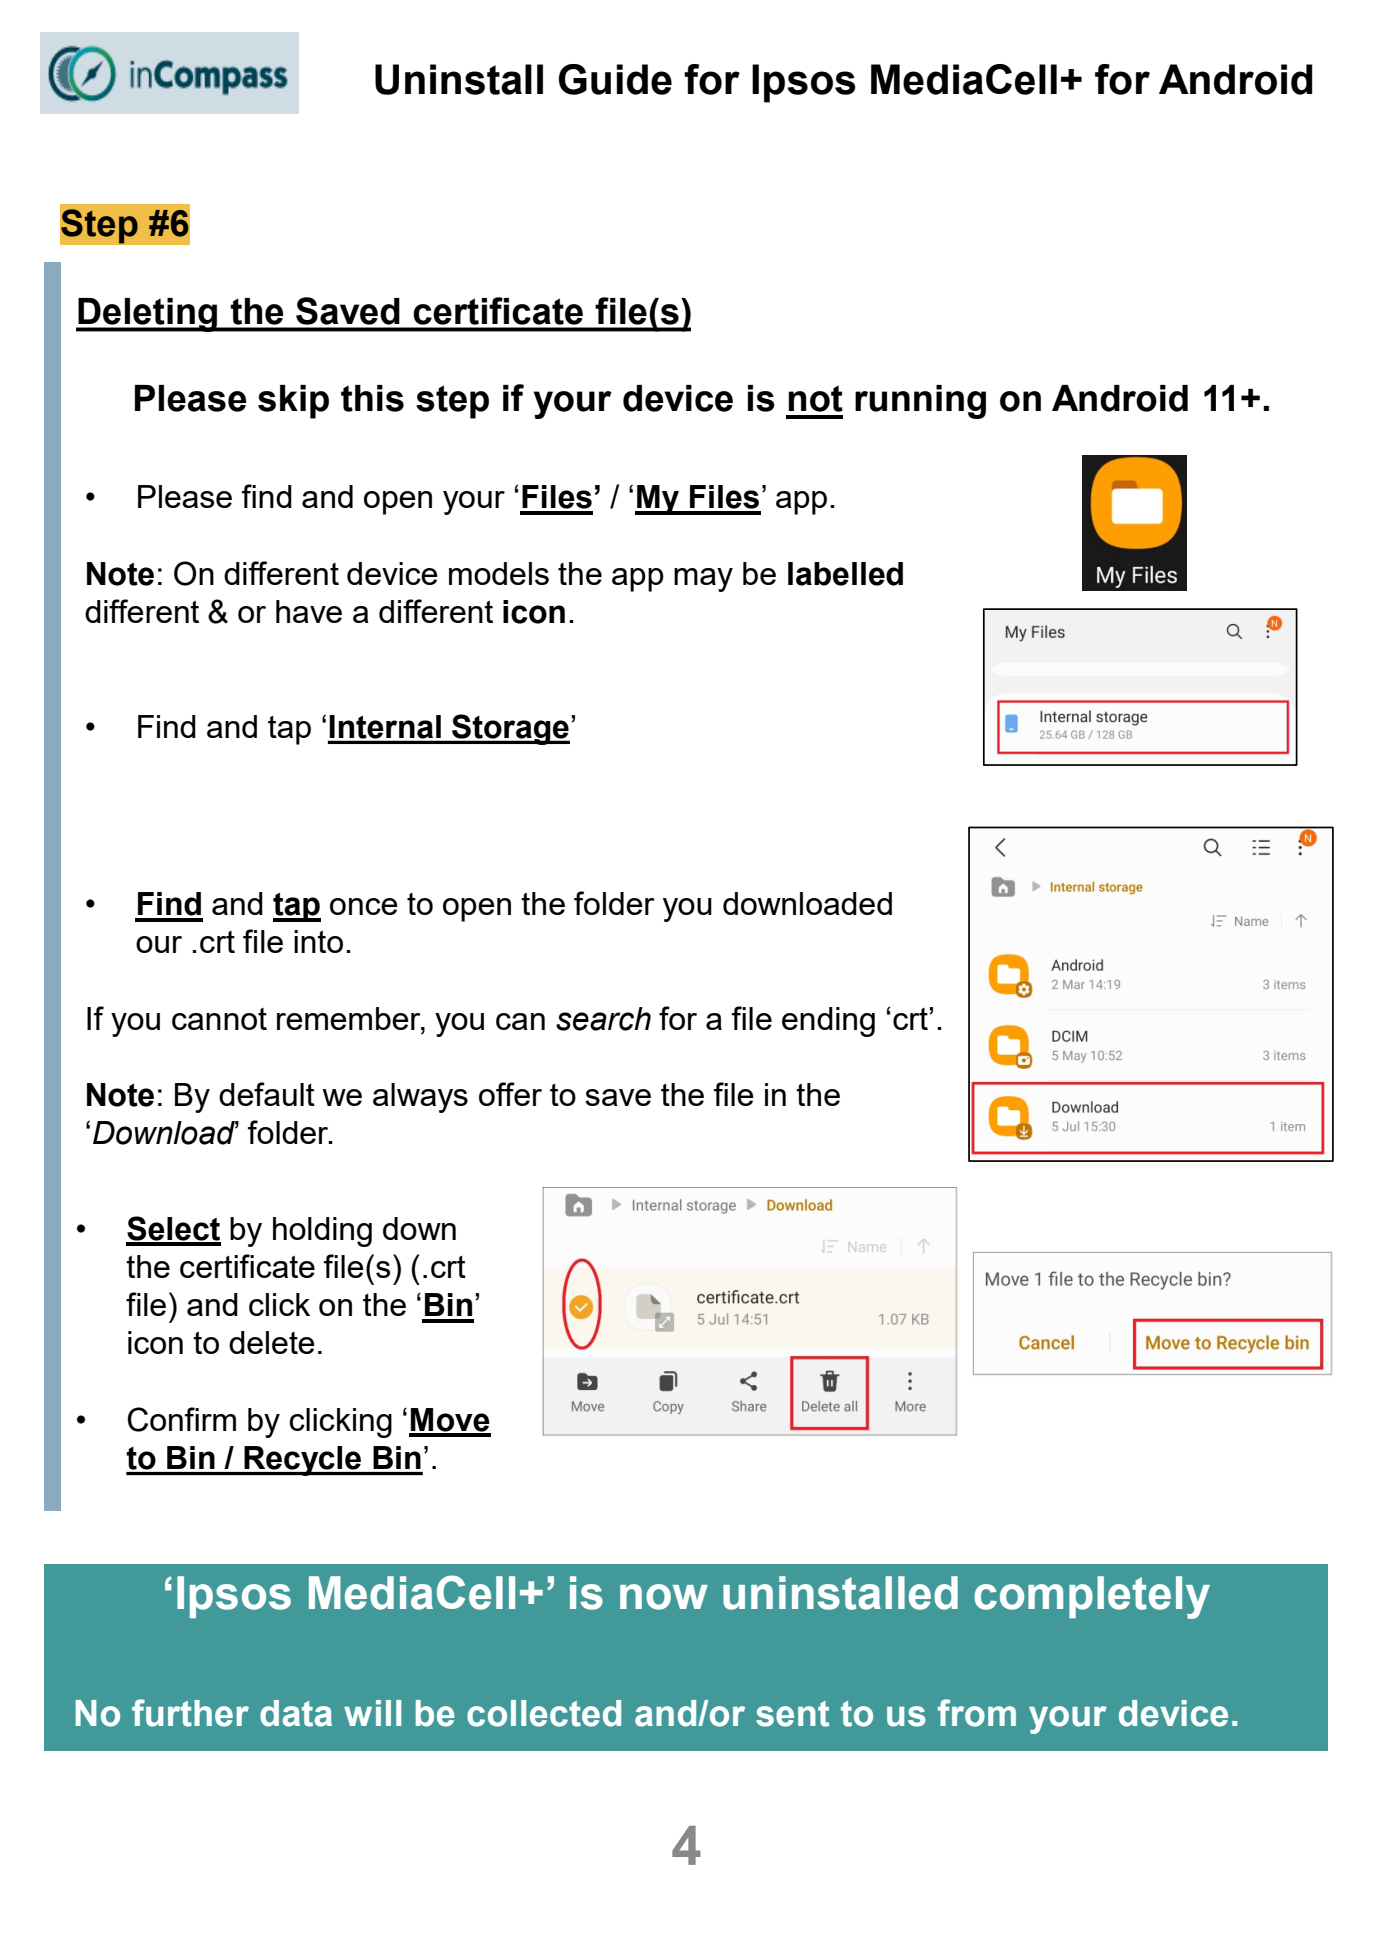 This screenshot has width=1373, height=1934. I want to click on may, so click(703, 580).
